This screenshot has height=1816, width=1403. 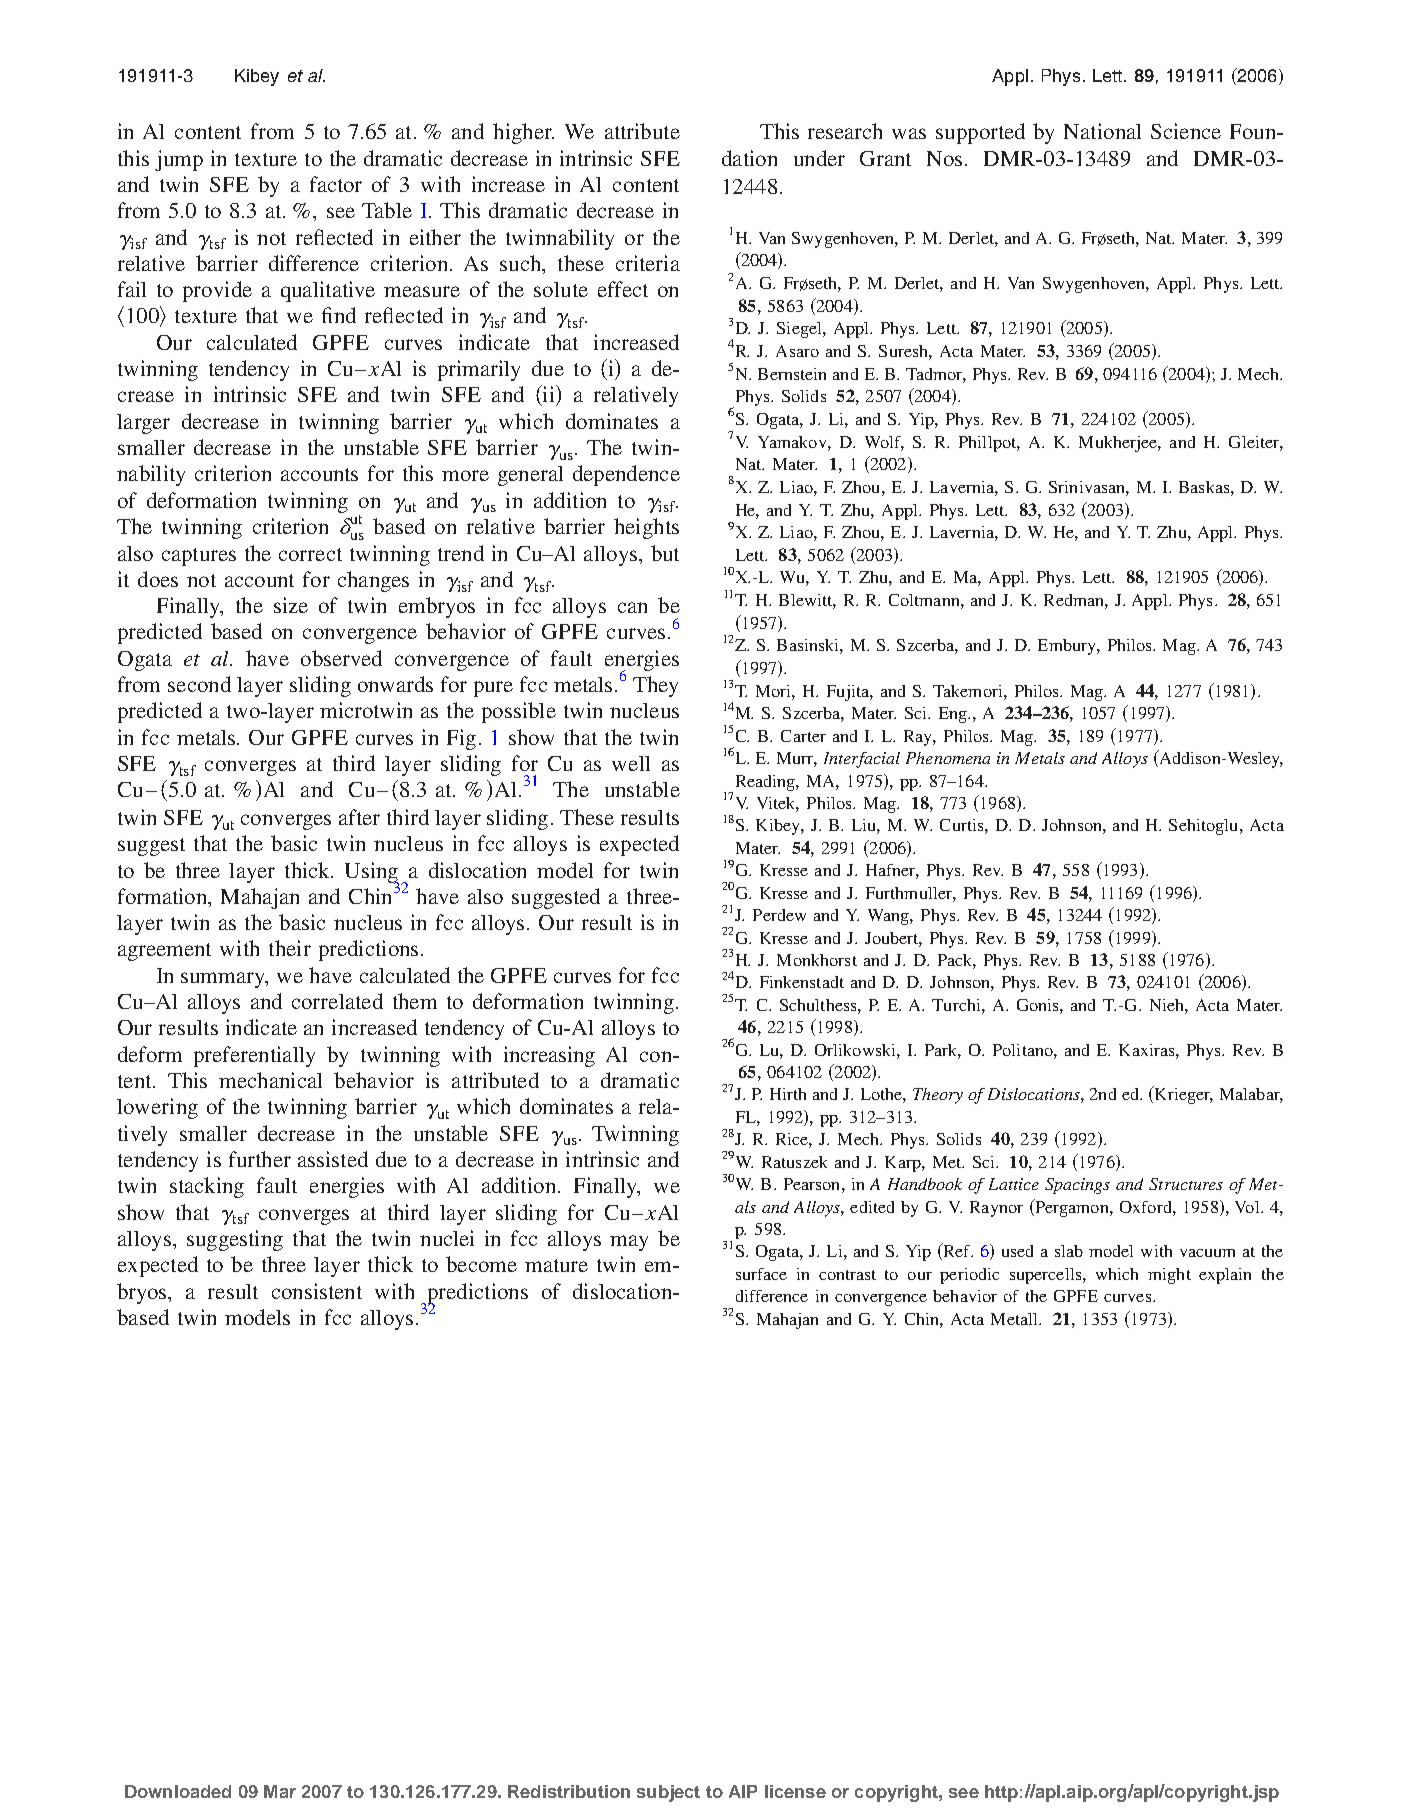 I want to click on second, so click(x=199, y=684).
